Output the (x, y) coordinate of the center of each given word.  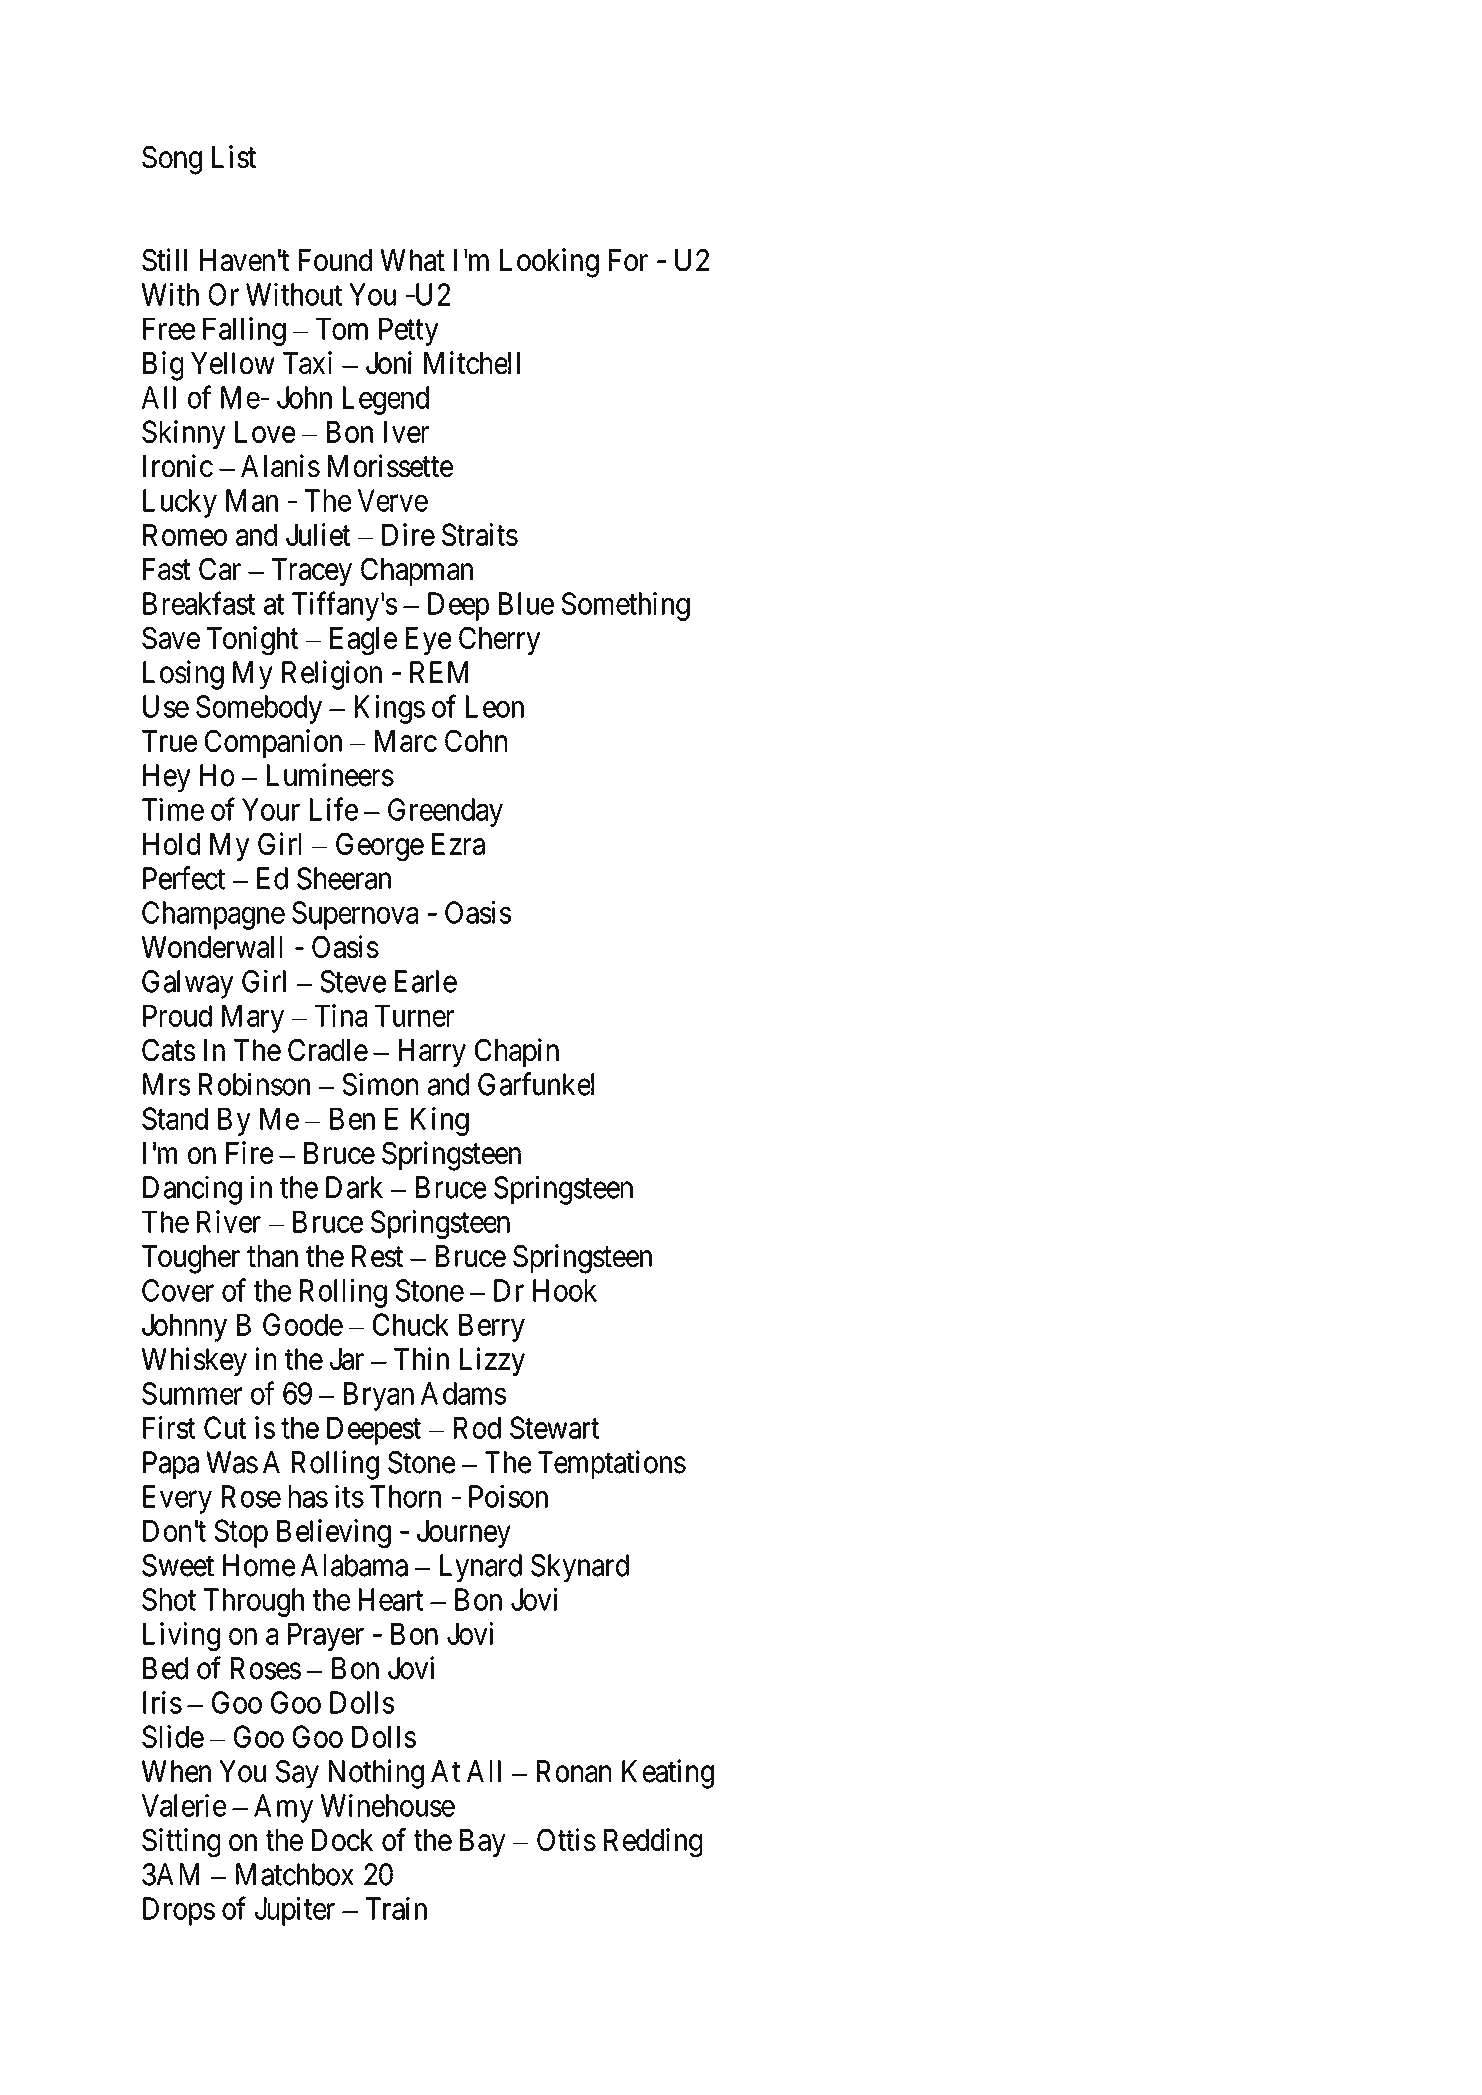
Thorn (405, 1496)
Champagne (213, 915)
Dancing (192, 1190)
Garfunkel (536, 1084)
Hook (565, 1290)
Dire (408, 534)
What (412, 260)
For (628, 260)
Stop (241, 1533)
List (234, 156)
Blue (526, 603)
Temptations (612, 1464)
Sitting (181, 1842)
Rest (377, 1256)
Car (220, 569)
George (380, 846)
